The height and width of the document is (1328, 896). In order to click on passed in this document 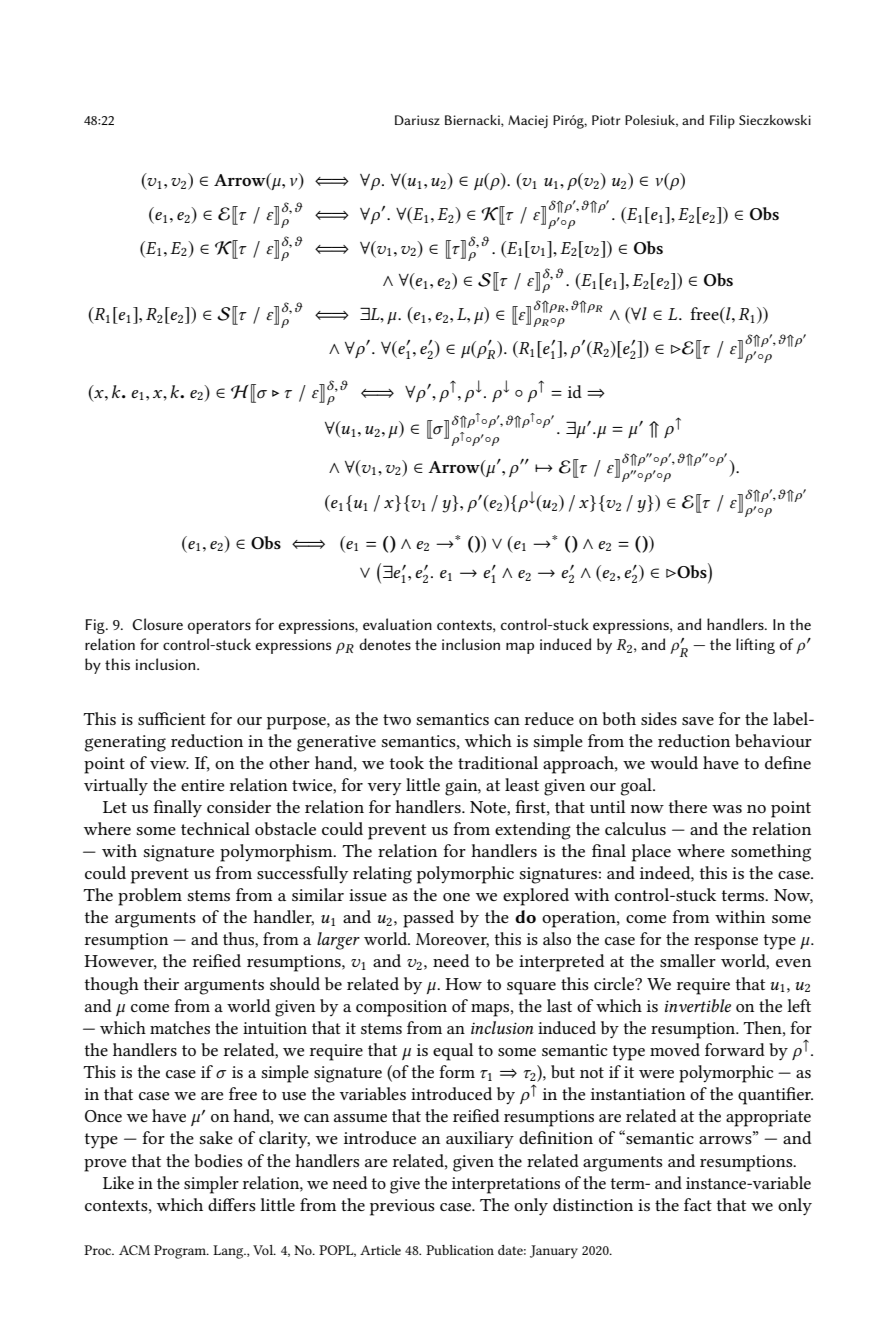, I will do `click(428, 919)`.
